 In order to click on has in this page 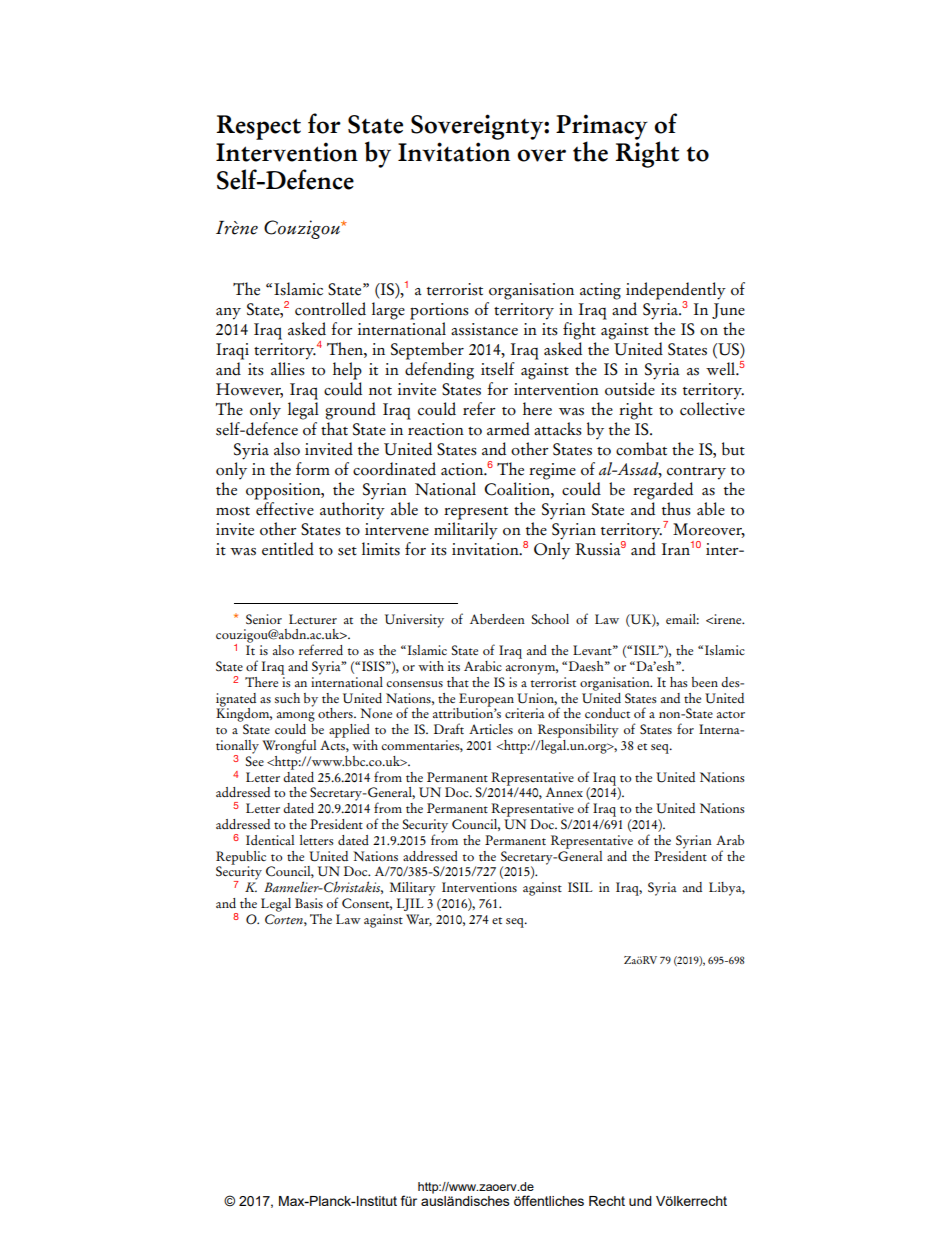, I will do `click(679, 682)`.
